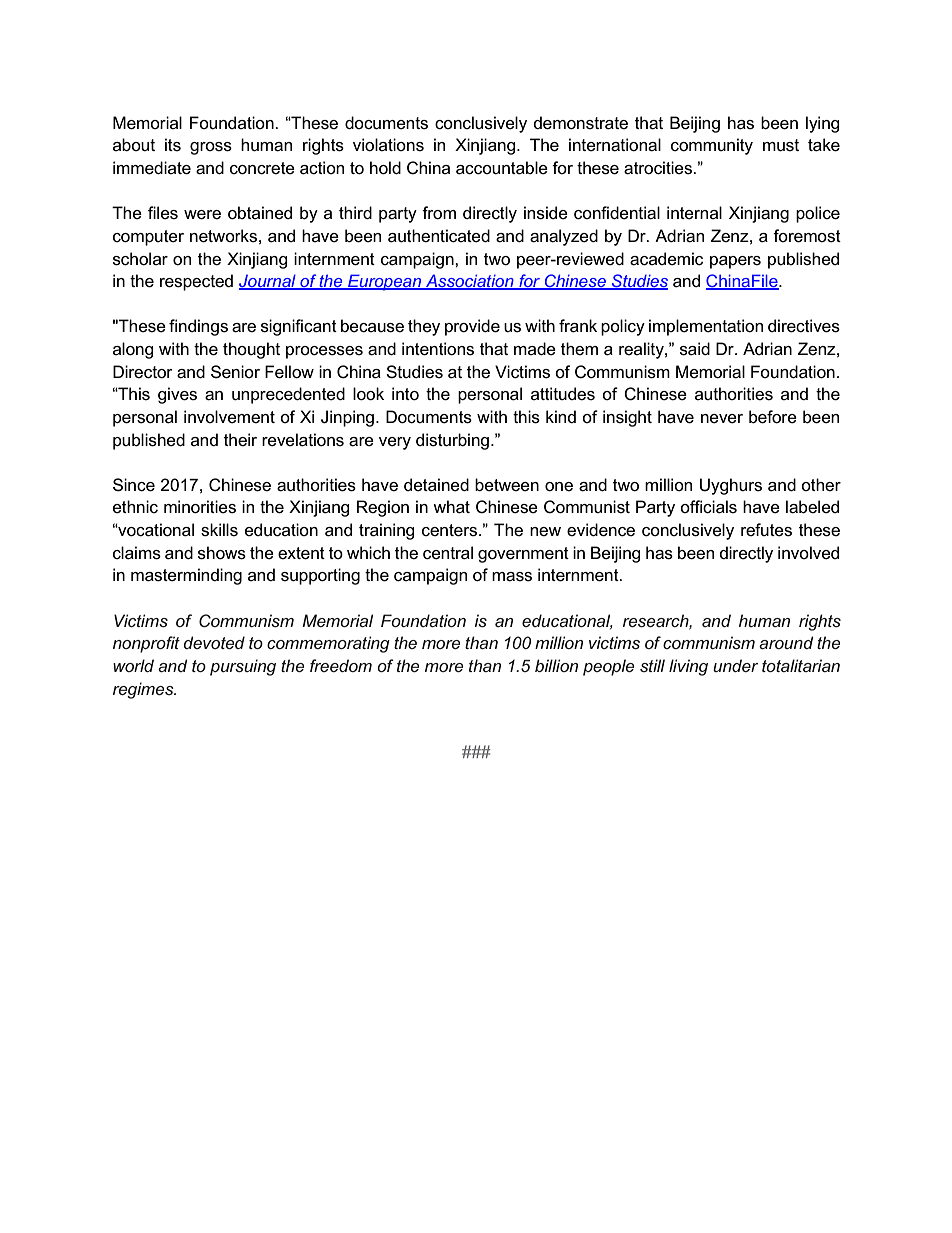 The height and width of the image is (1233, 952). Describe the element at coordinates (502, 168) in the image. I see `accountable` at that location.
